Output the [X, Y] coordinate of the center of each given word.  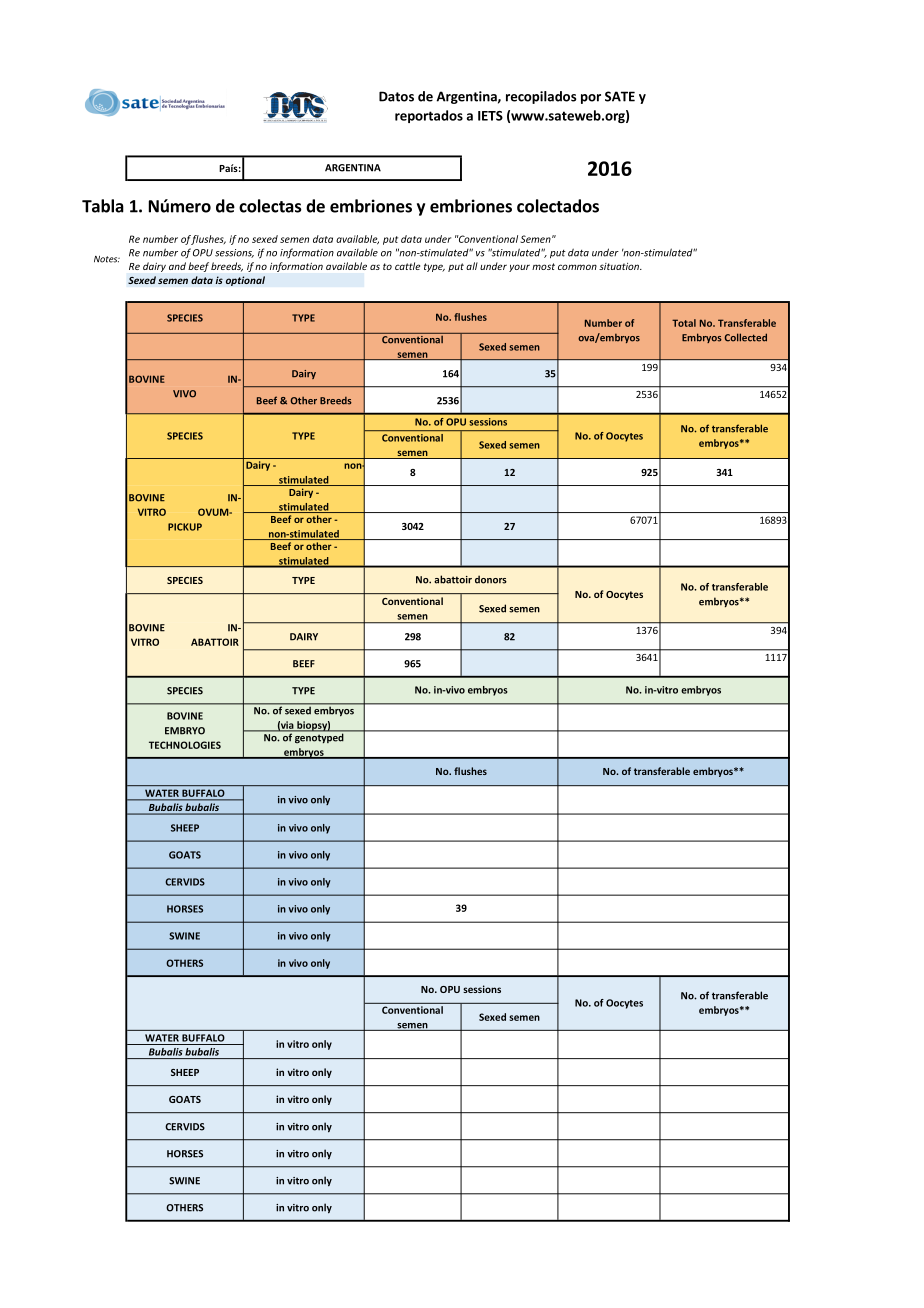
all [472, 266]
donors [491, 579]
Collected [745, 337]
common [577, 267]
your [519, 268]
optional [245, 281]
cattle [407, 266]
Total [684, 323]
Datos [396, 96]
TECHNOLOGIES [185, 745]
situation [620, 266]
